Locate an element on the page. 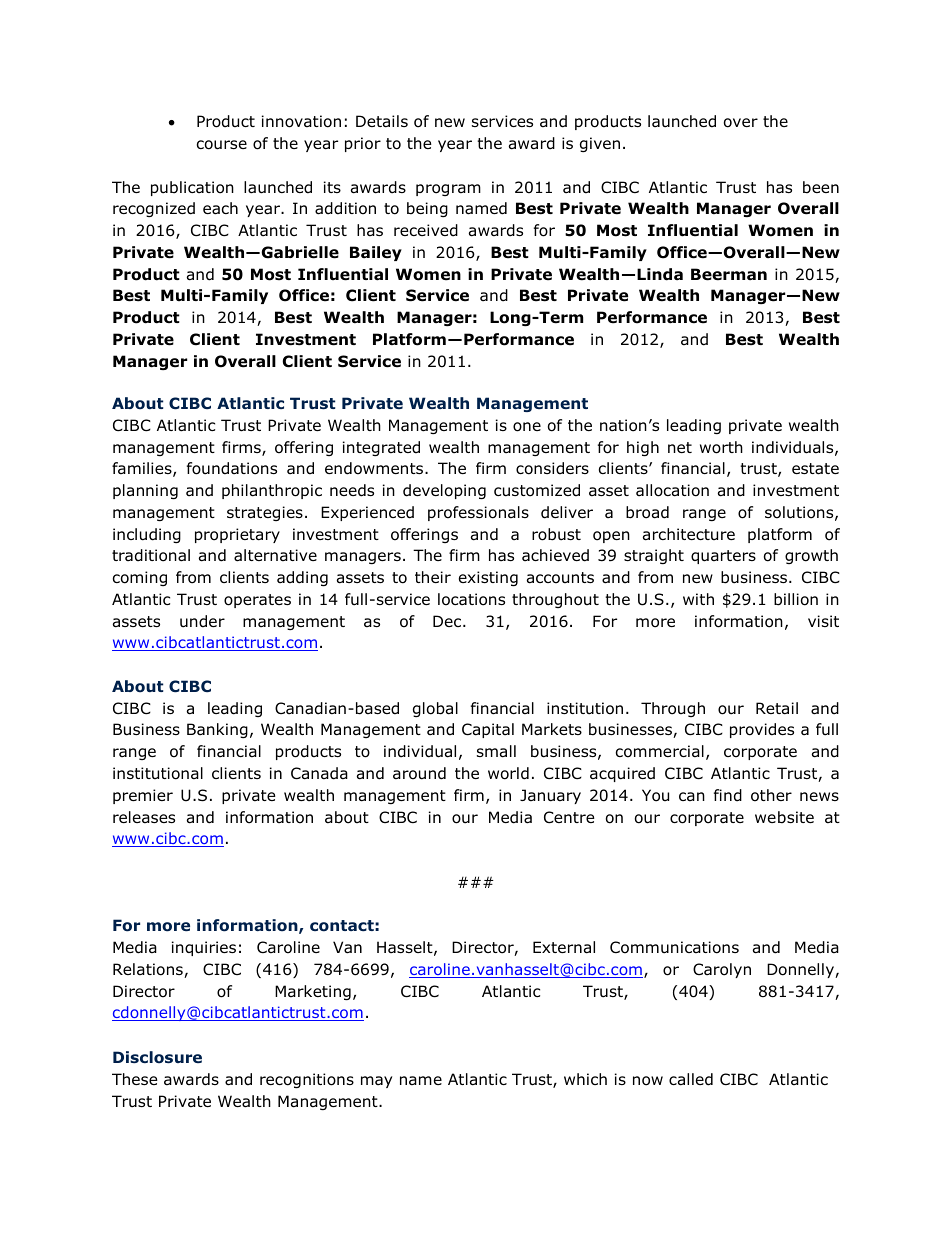 Image resolution: width=952 pixels, height=1233 pixels. worth is located at coordinates (721, 447).
